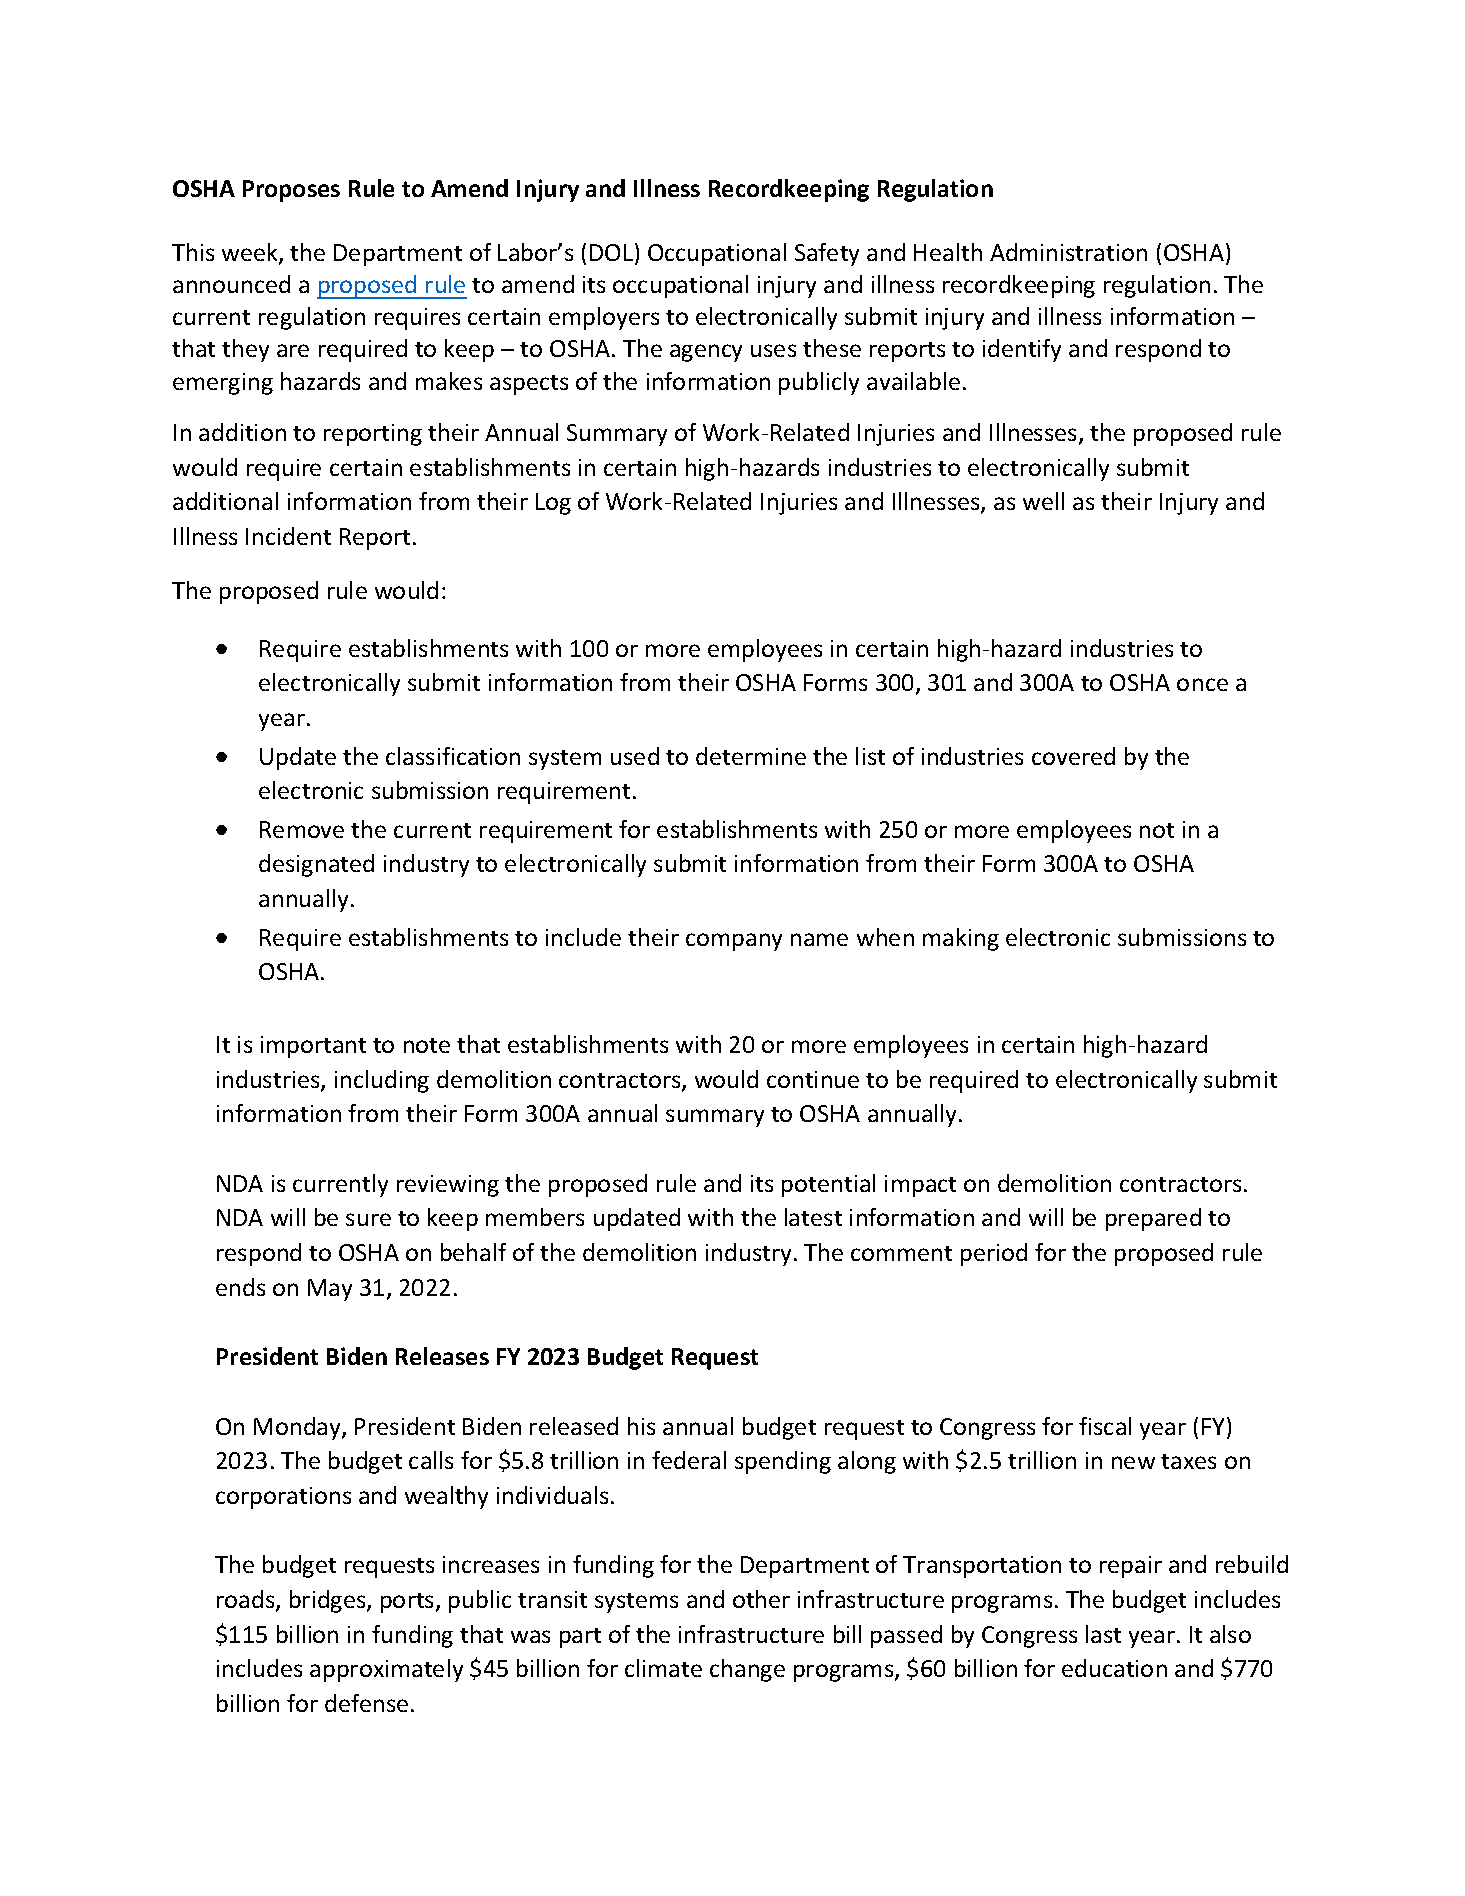 This screenshot has height=1896, width=1465. I want to click on change, so click(747, 1670).
